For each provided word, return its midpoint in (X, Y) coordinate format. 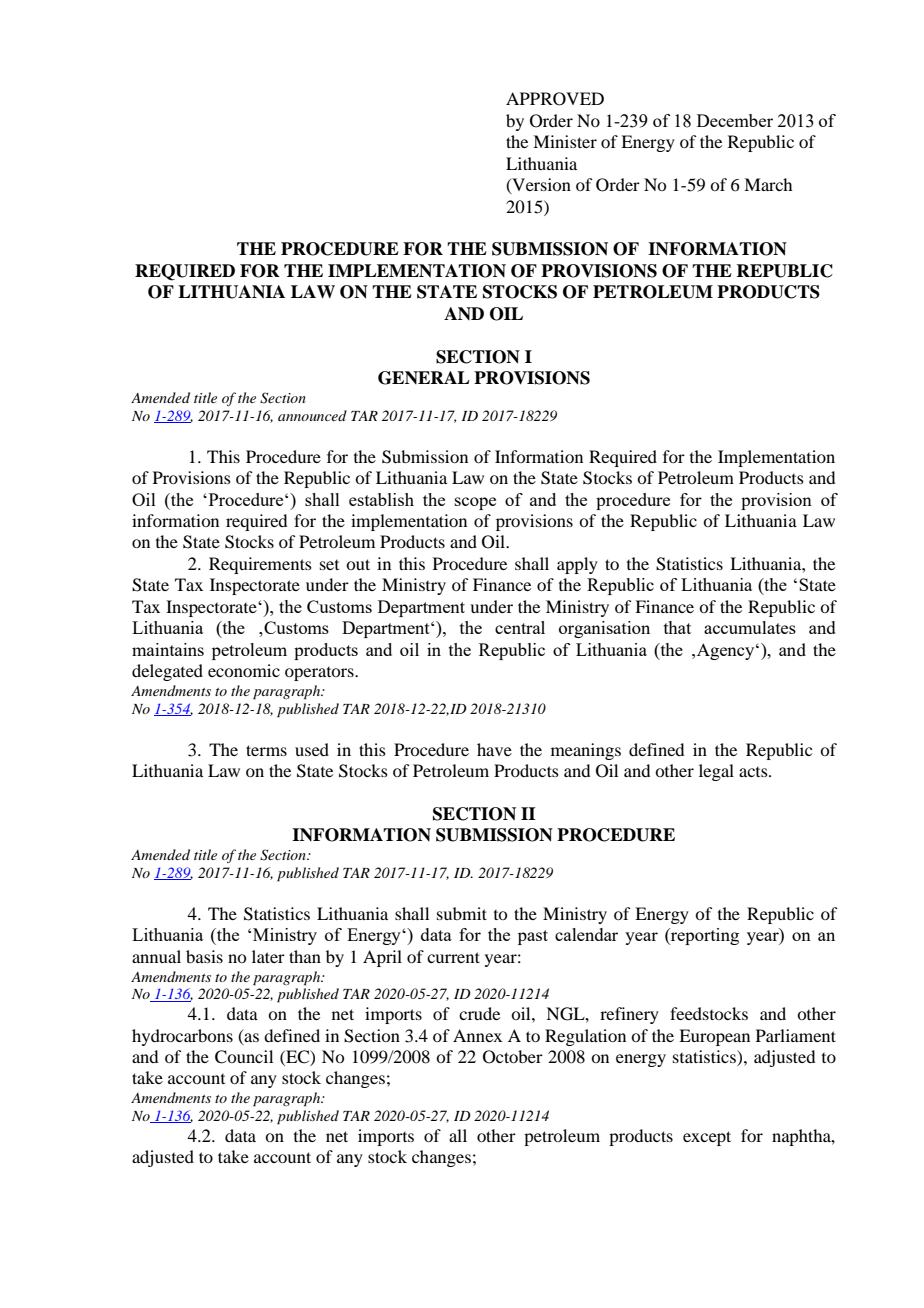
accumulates (750, 627)
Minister (565, 141)
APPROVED (555, 99)
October (513, 1057)
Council (244, 1057)
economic (244, 670)
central (520, 627)
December (735, 120)
